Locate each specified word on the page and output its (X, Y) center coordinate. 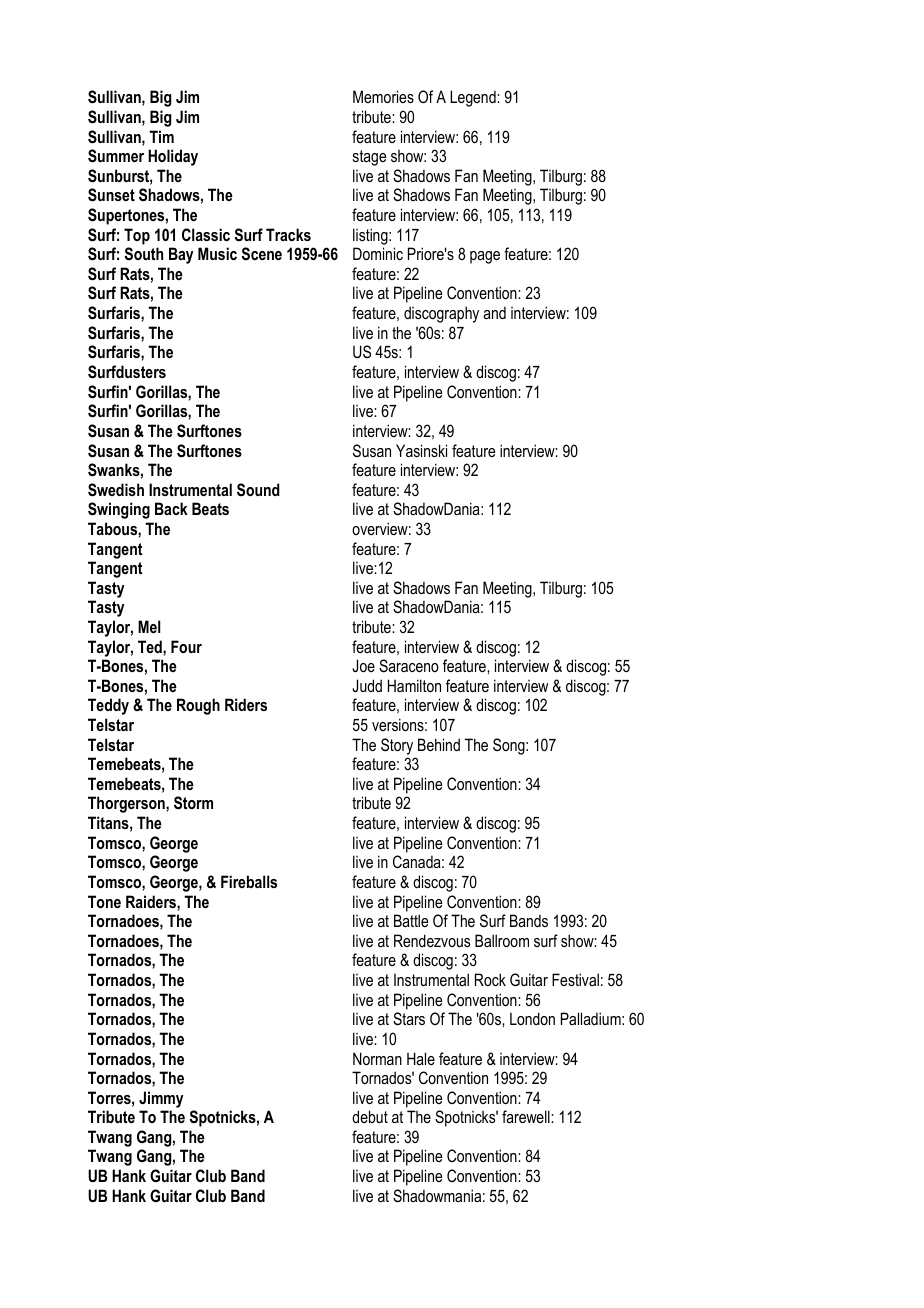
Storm (193, 803)
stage (369, 158)
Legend (474, 98)
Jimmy (161, 1099)
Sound (258, 490)
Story (397, 746)
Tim (161, 136)
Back (171, 508)
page (485, 257)
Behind (439, 744)
